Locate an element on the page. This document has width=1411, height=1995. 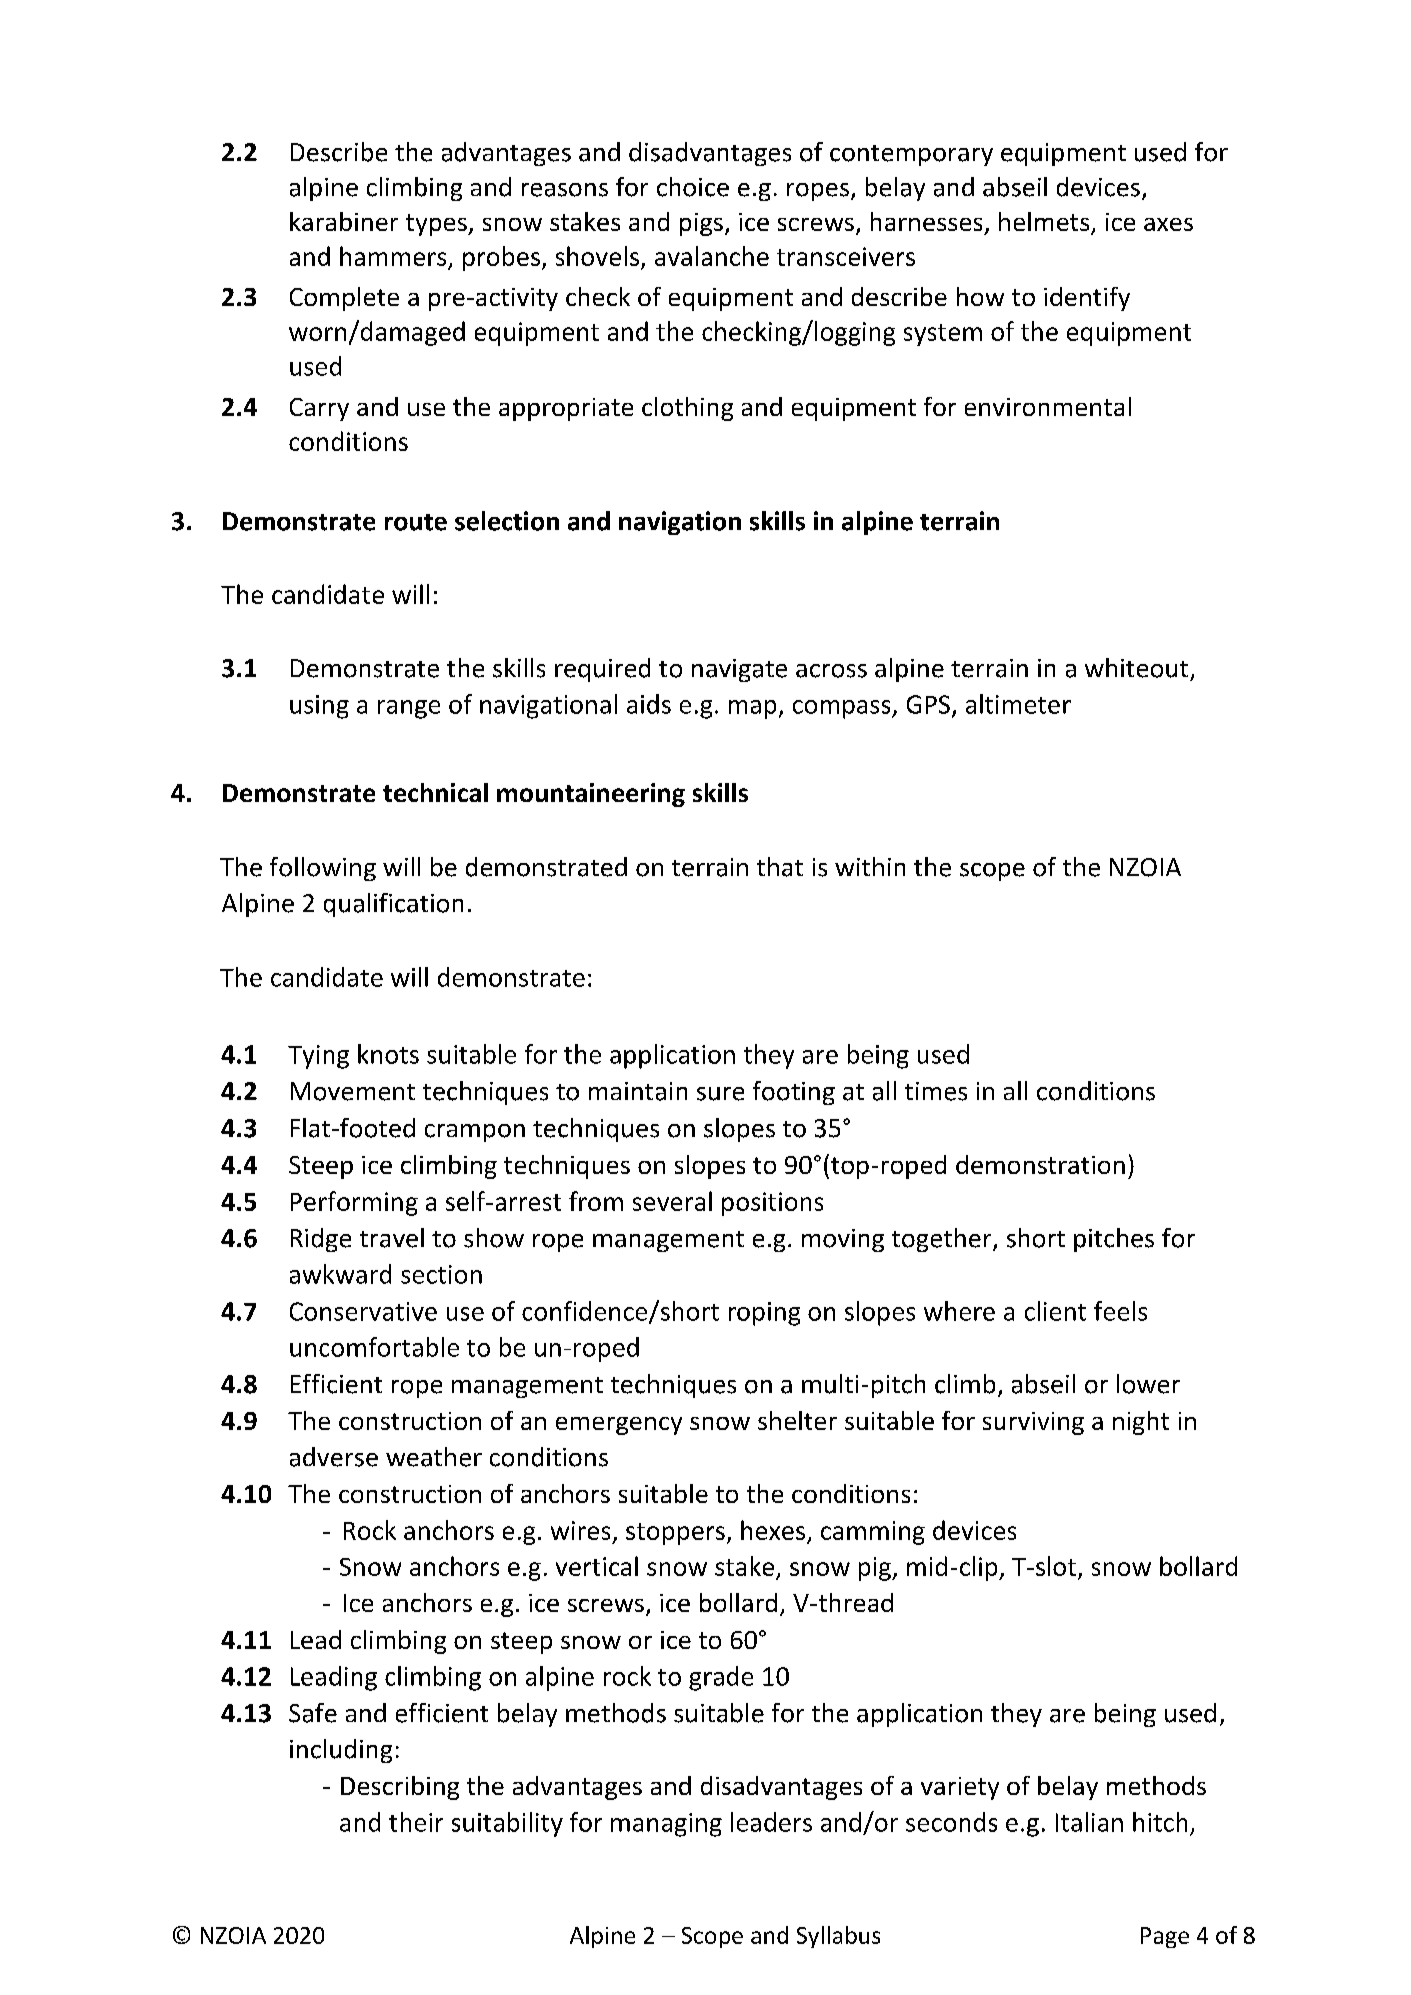
identify is located at coordinates (1087, 299).
